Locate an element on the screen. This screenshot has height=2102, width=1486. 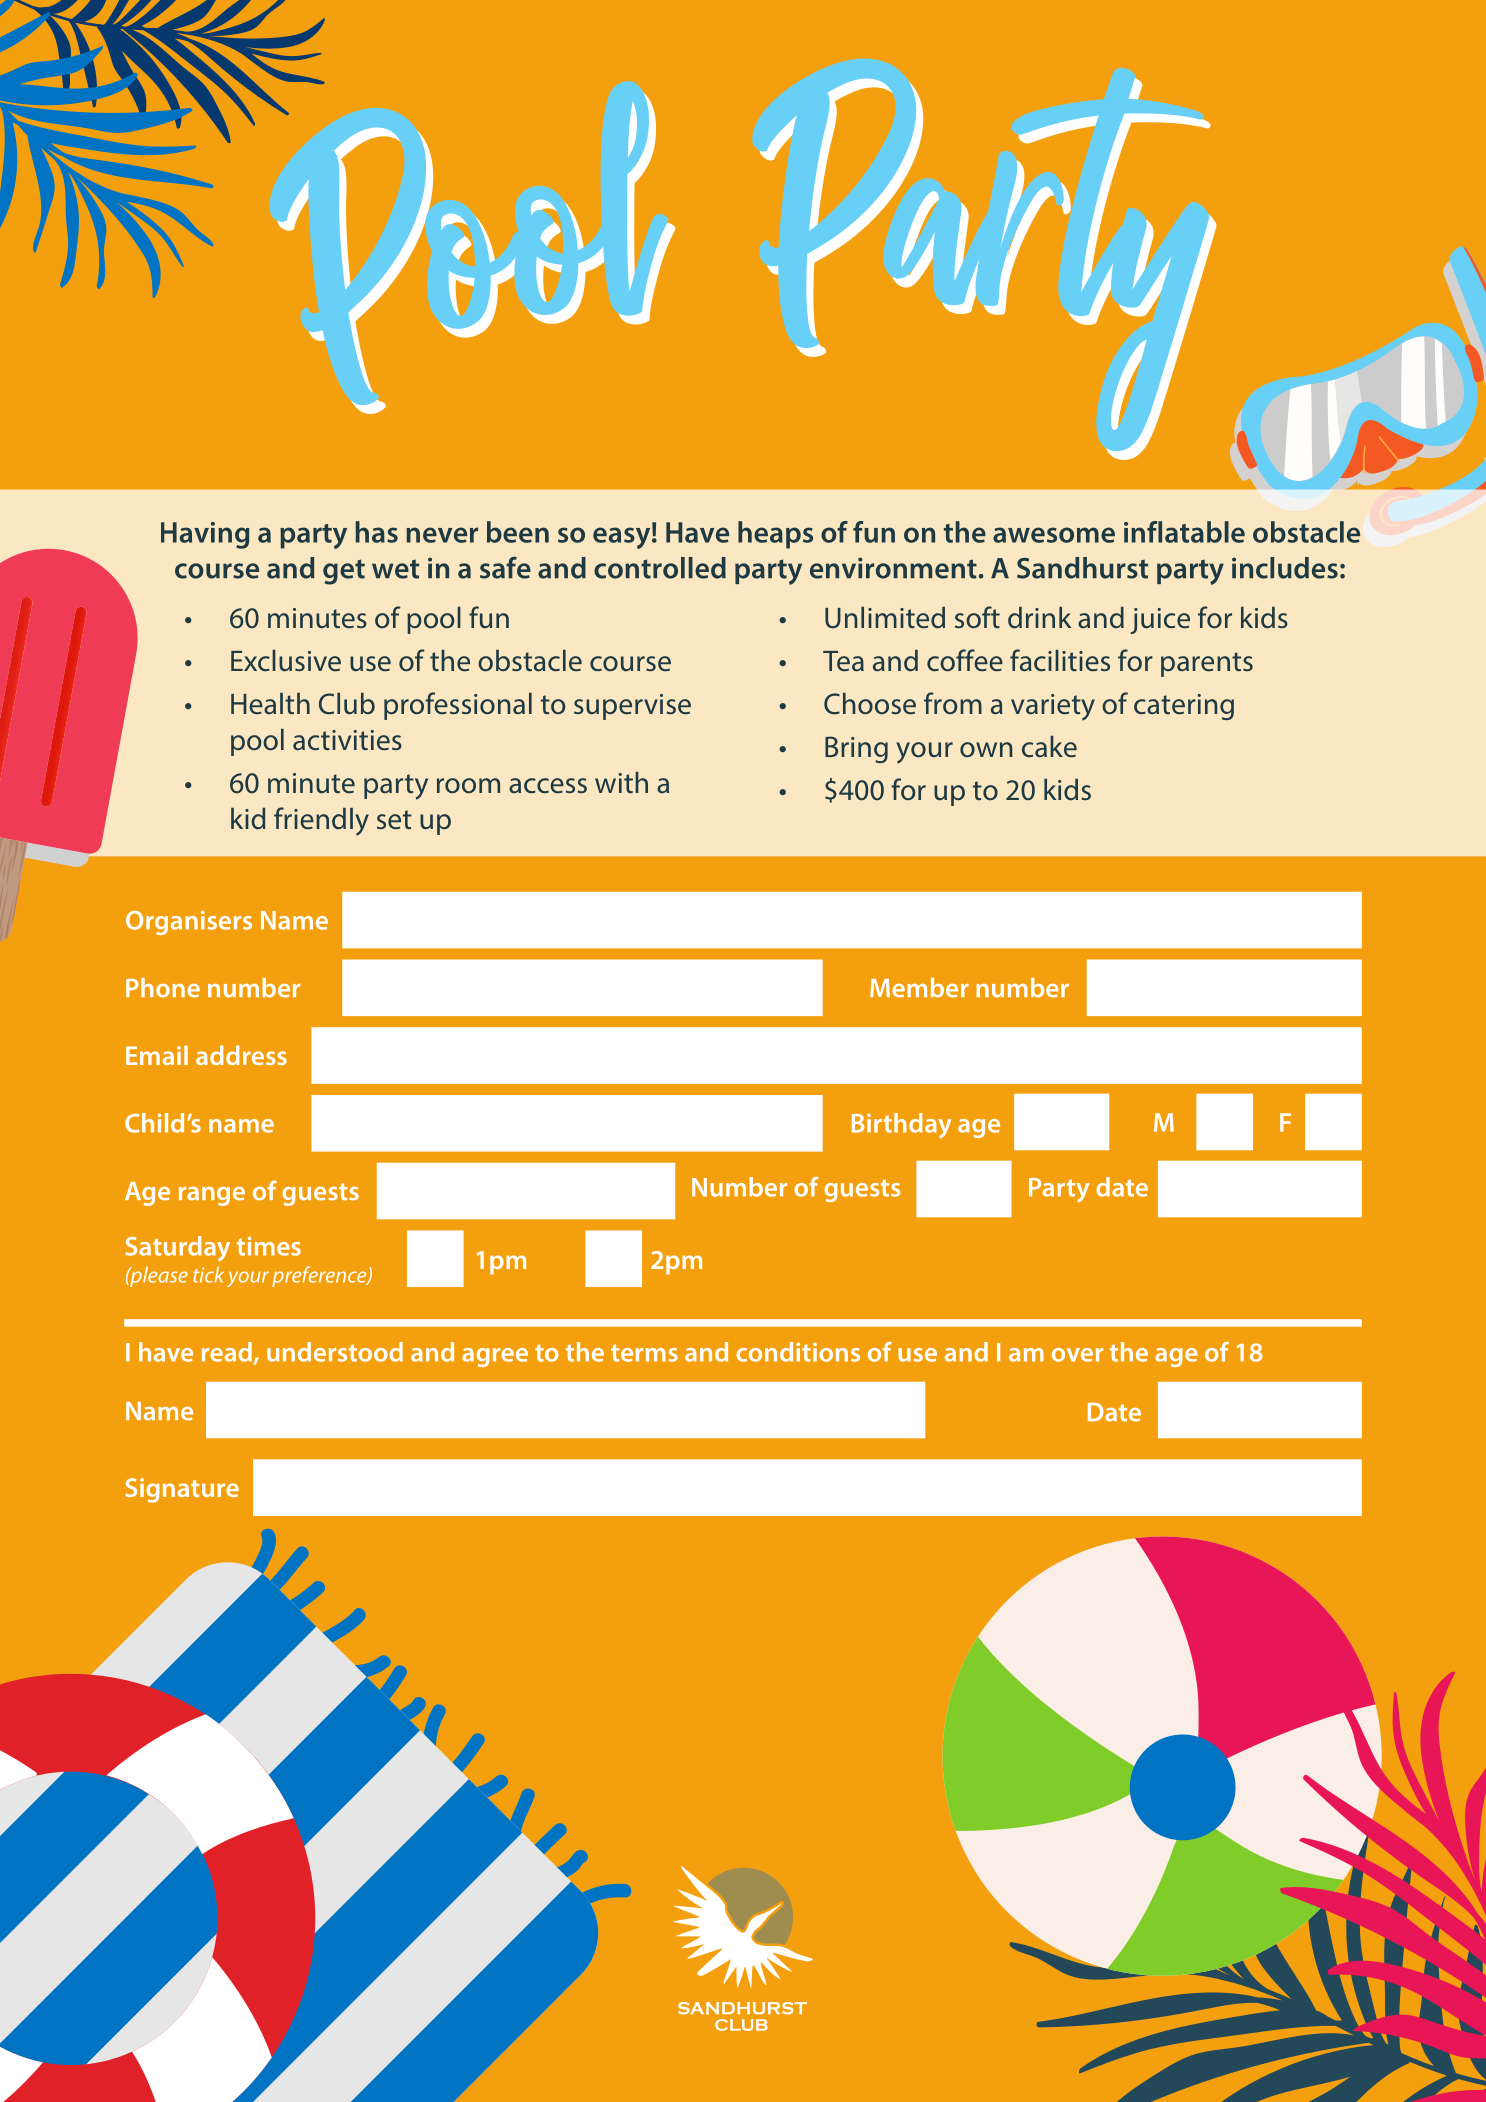
Signature is located at coordinates (182, 1490).
